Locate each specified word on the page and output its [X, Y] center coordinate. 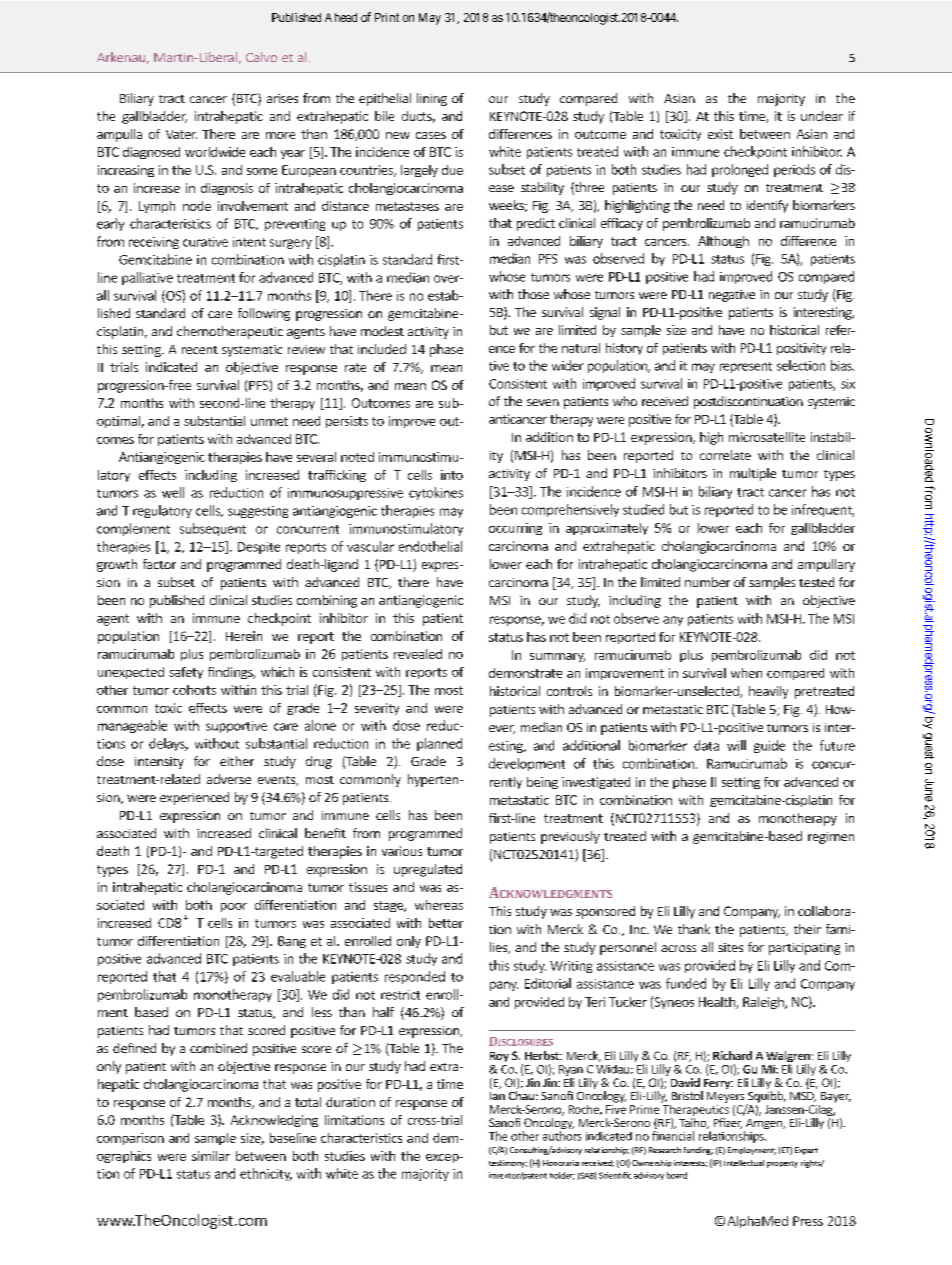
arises [282, 98]
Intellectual [744, 1163]
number [707, 582]
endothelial [430, 546]
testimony [508, 1164]
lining [432, 99]
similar [211, 1156]
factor [159, 564]
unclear [822, 116]
